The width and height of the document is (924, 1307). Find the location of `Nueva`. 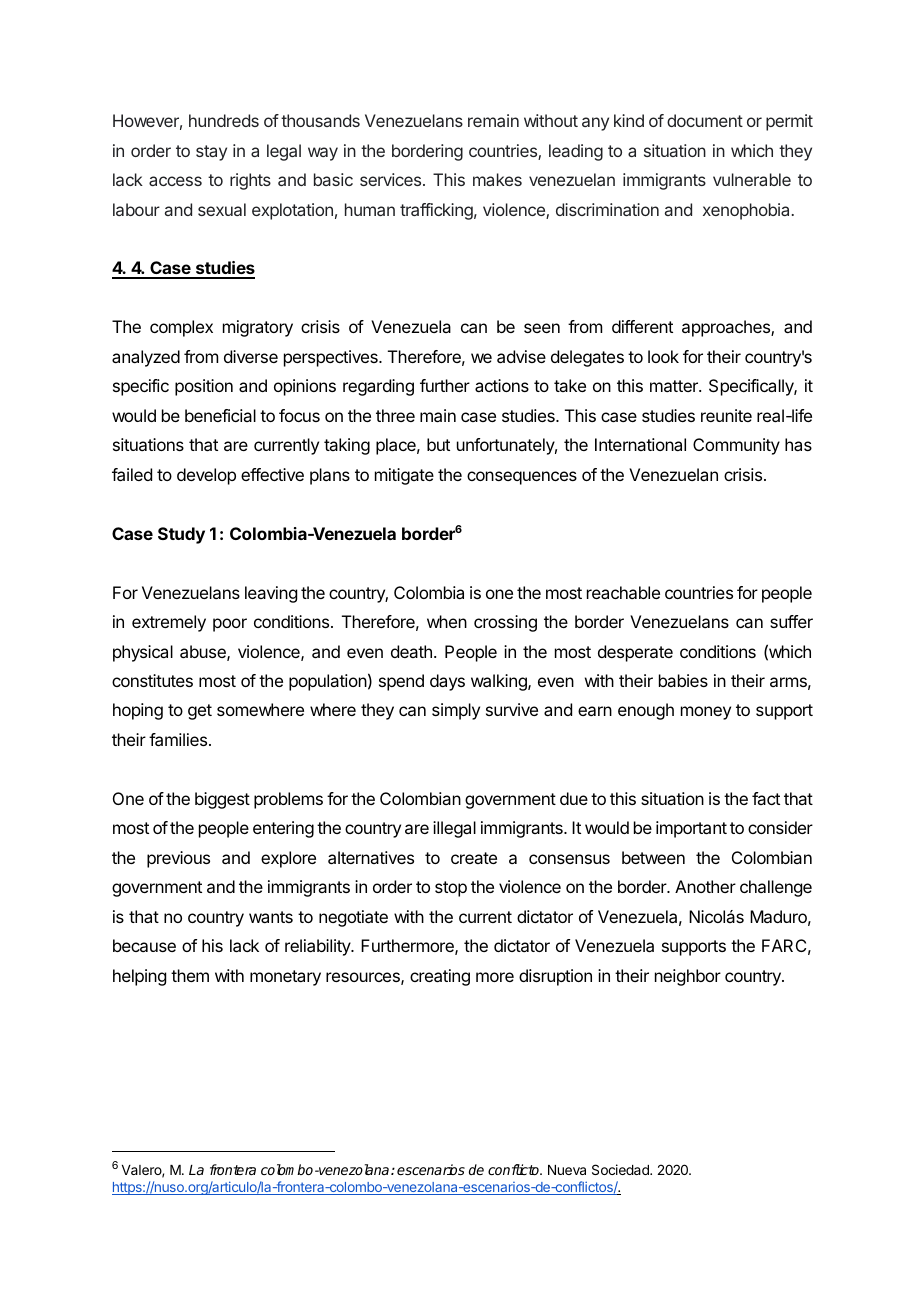

Nueva is located at coordinates (567, 1170).
